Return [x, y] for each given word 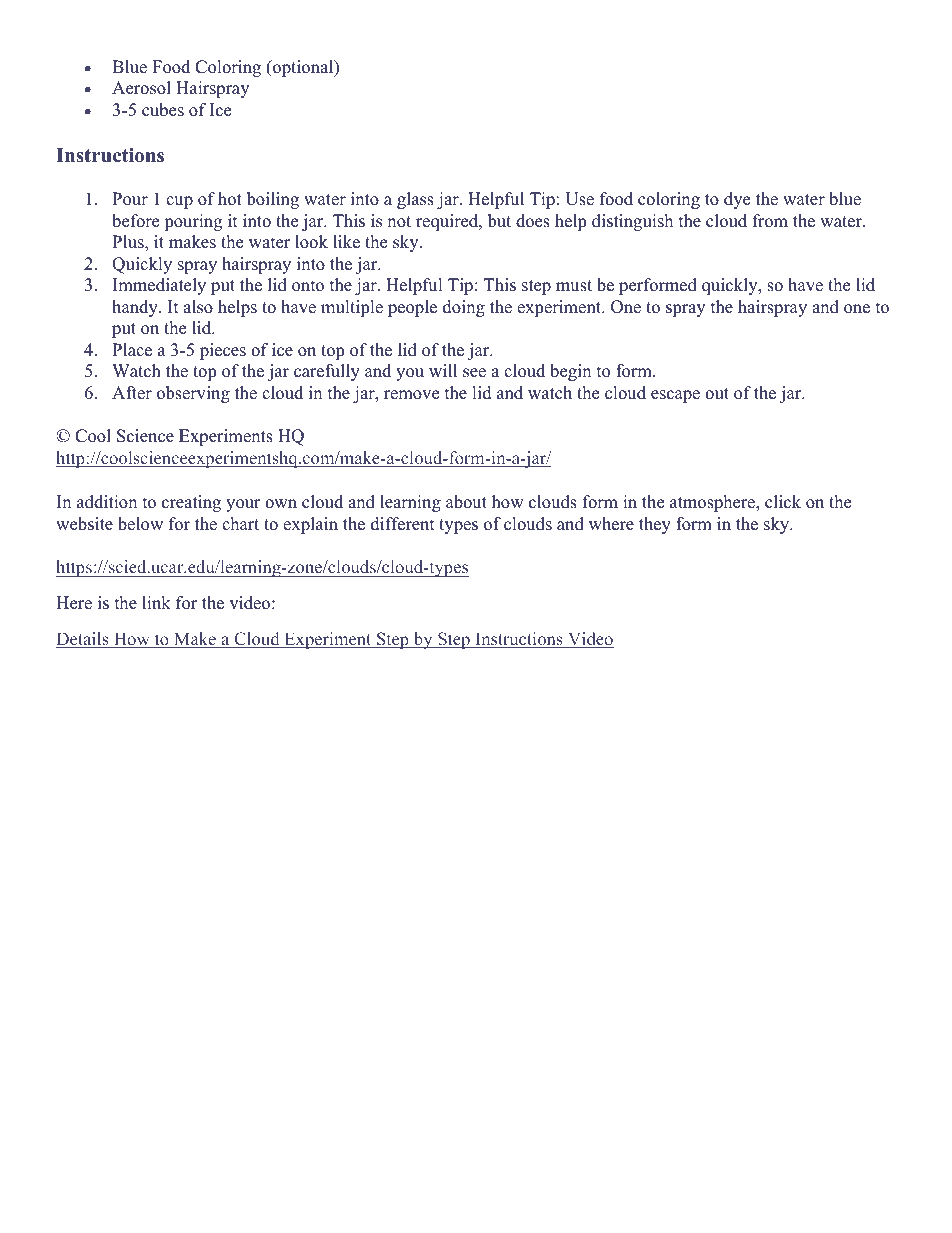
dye [737, 200]
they [655, 525]
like [346, 242]
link [156, 602]
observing [193, 394]
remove [411, 395]
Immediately [159, 286]
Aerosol [141, 88]
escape [675, 396]
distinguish [632, 222]
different [403, 524]
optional [303, 68]
